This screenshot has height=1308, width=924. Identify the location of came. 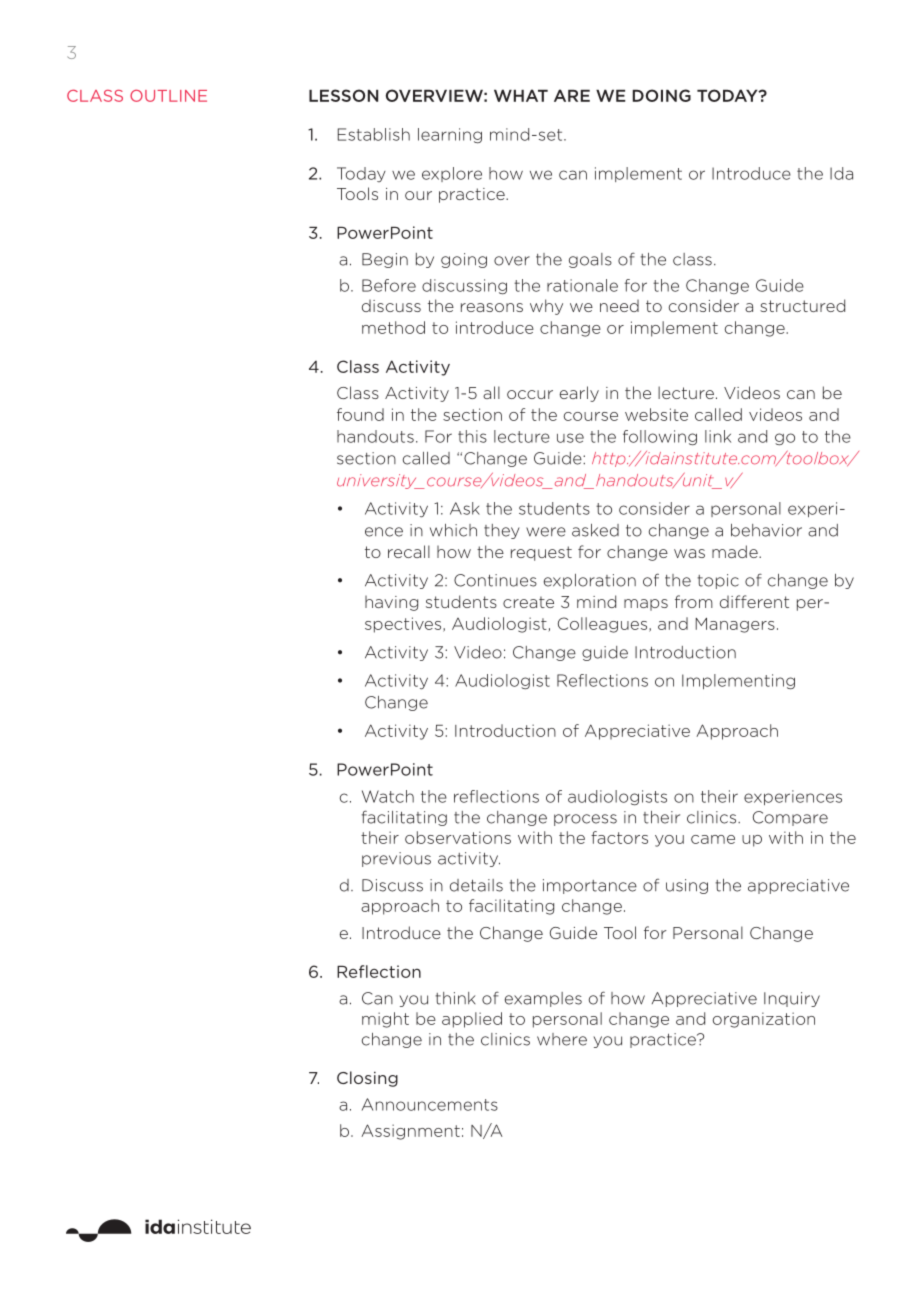
(713, 839).
